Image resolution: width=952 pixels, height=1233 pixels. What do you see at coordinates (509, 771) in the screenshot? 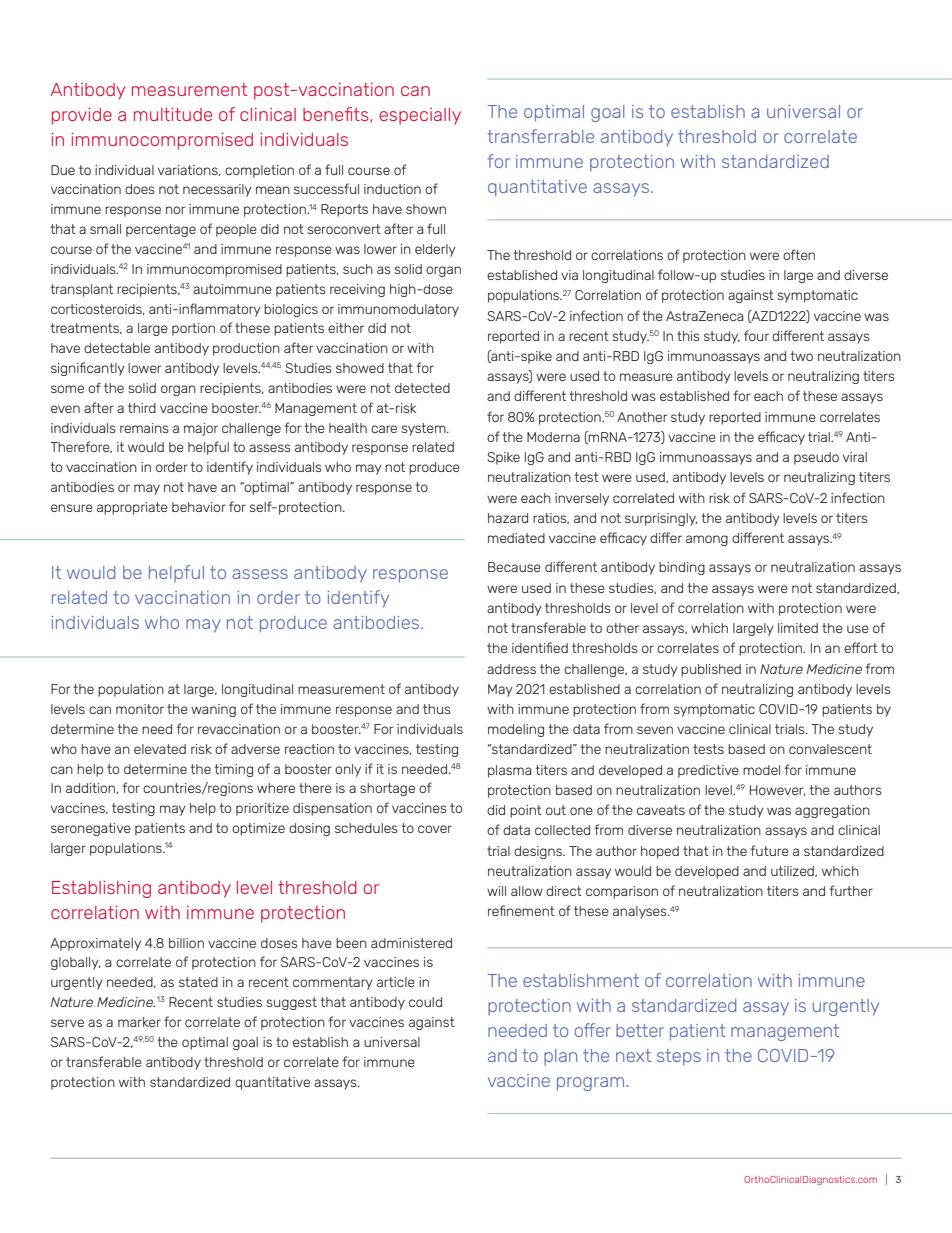
I see `plasma` at bounding box center [509, 771].
